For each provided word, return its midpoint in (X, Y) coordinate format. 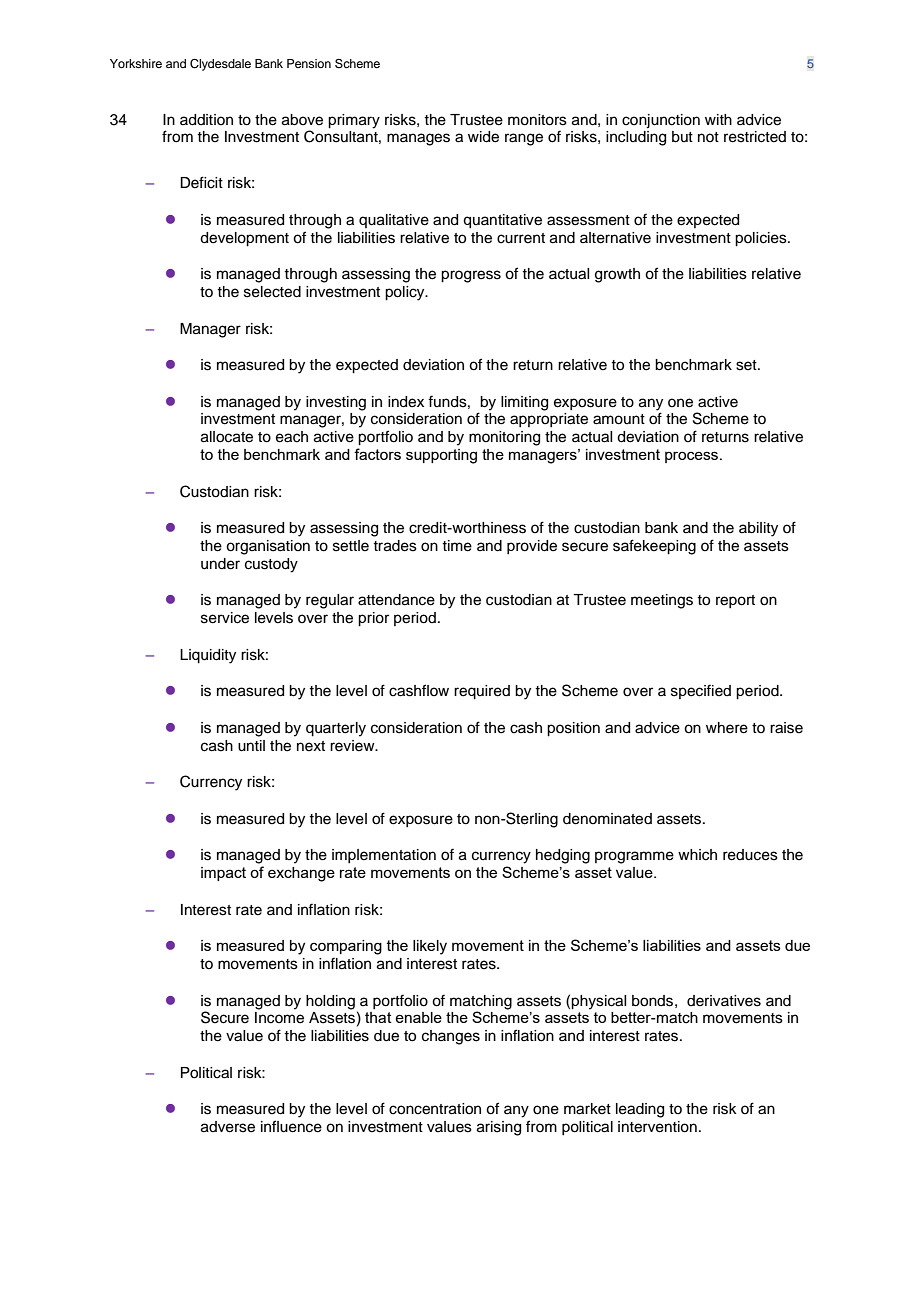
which (697, 855)
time (457, 546)
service (225, 618)
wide (483, 137)
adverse (228, 1127)
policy (406, 293)
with (718, 119)
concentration (435, 1109)
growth (617, 275)
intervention (657, 1127)
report (735, 601)
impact (223, 874)
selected (272, 292)
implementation (384, 856)
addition (206, 120)
